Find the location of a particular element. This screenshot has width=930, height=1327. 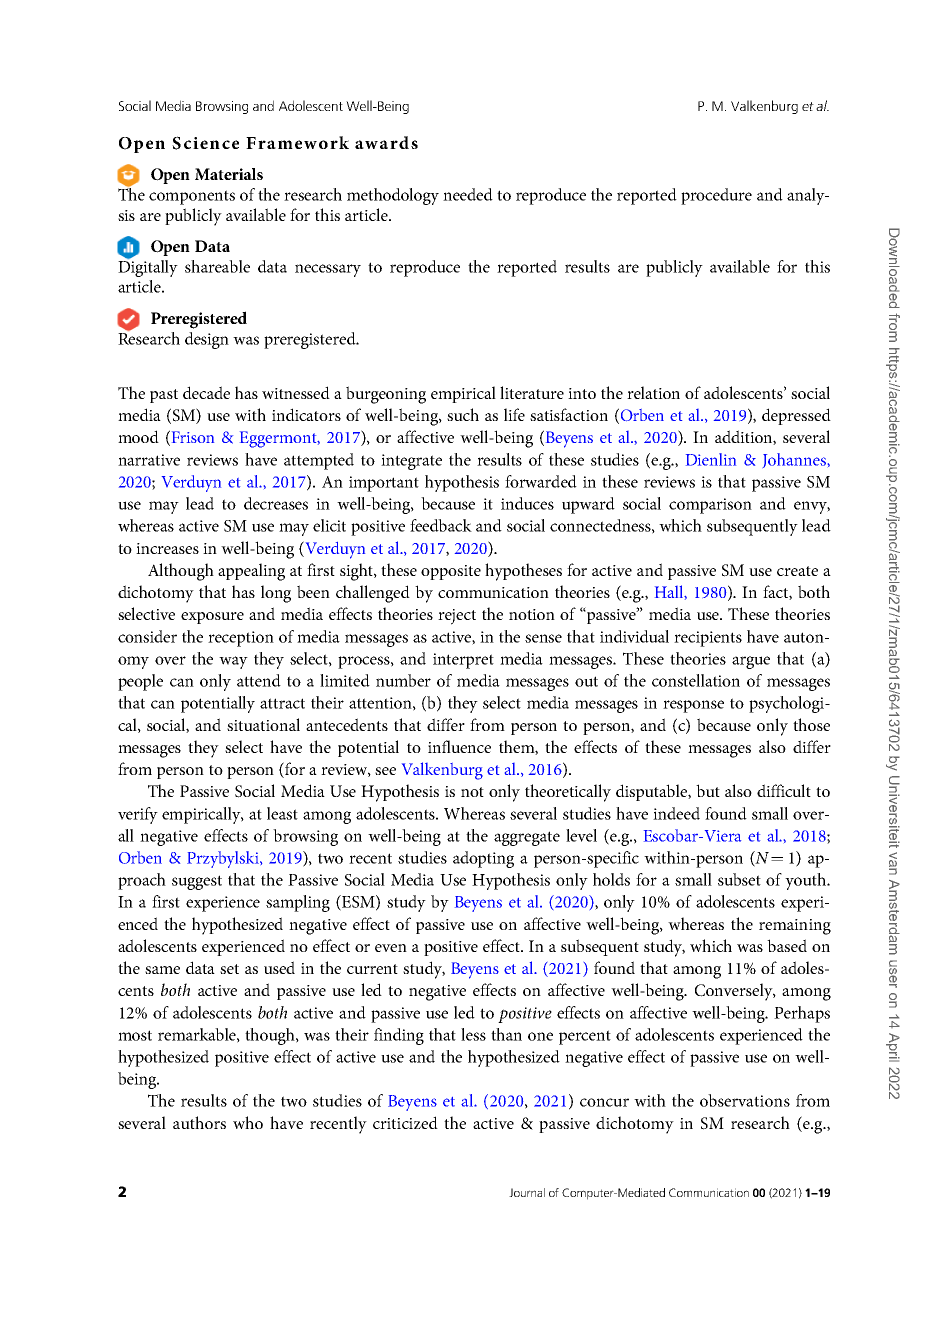

exposure is located at coordinates (212, 618).
